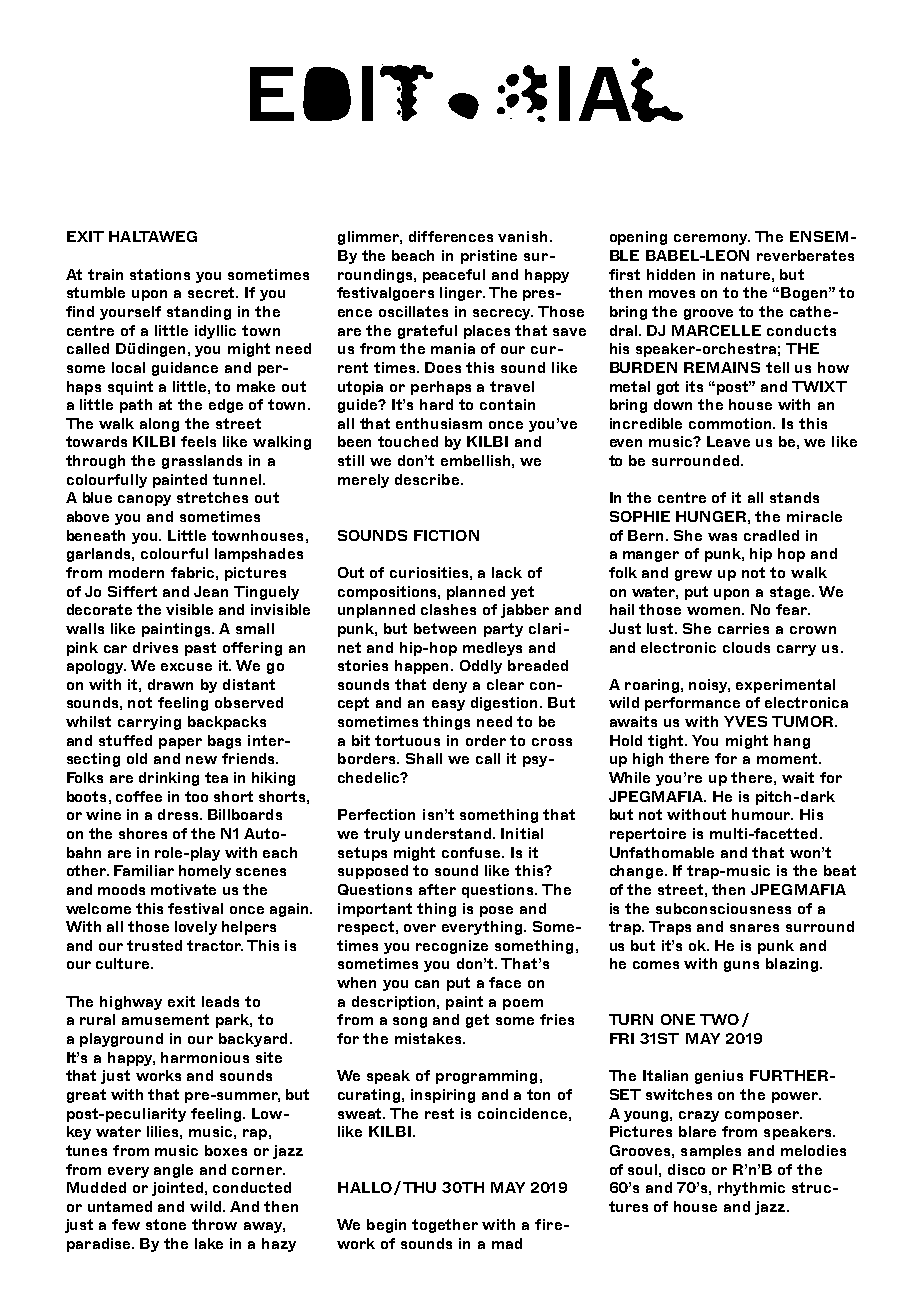 The width and height of the screenshot is (924, 1308). I want to click on together, so click(445, 1226).
